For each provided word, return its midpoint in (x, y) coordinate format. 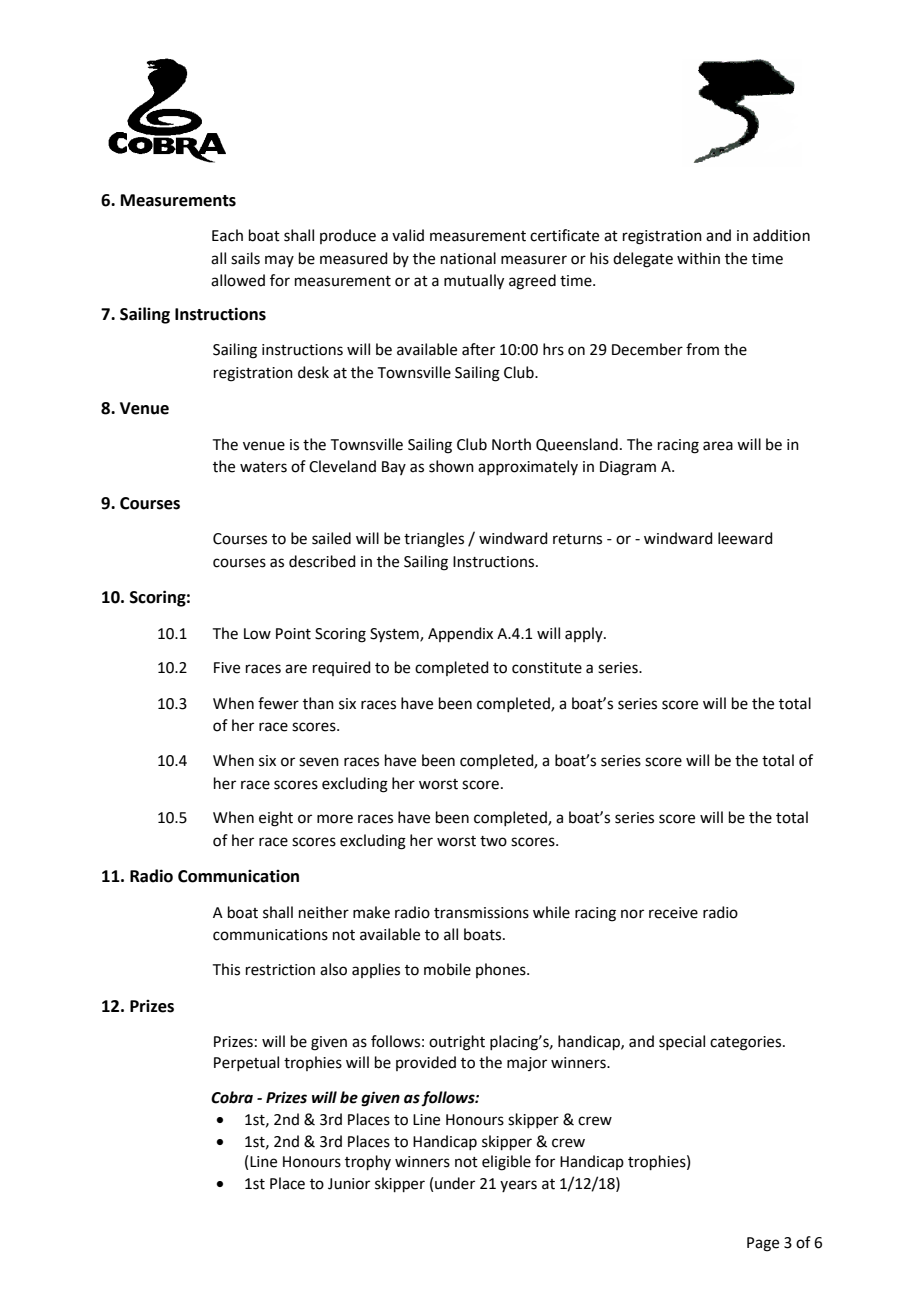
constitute (547, 668)
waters (263, 467)
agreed (532, 282)
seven (319, 762)
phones (502, 970)
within (698, 258)
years (518, 1186)
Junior (349, 1184)
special (682, 1042)
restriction (280, 970)
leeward (745, 538)
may (279, 261)
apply (585, 634)
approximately (528, 467)
